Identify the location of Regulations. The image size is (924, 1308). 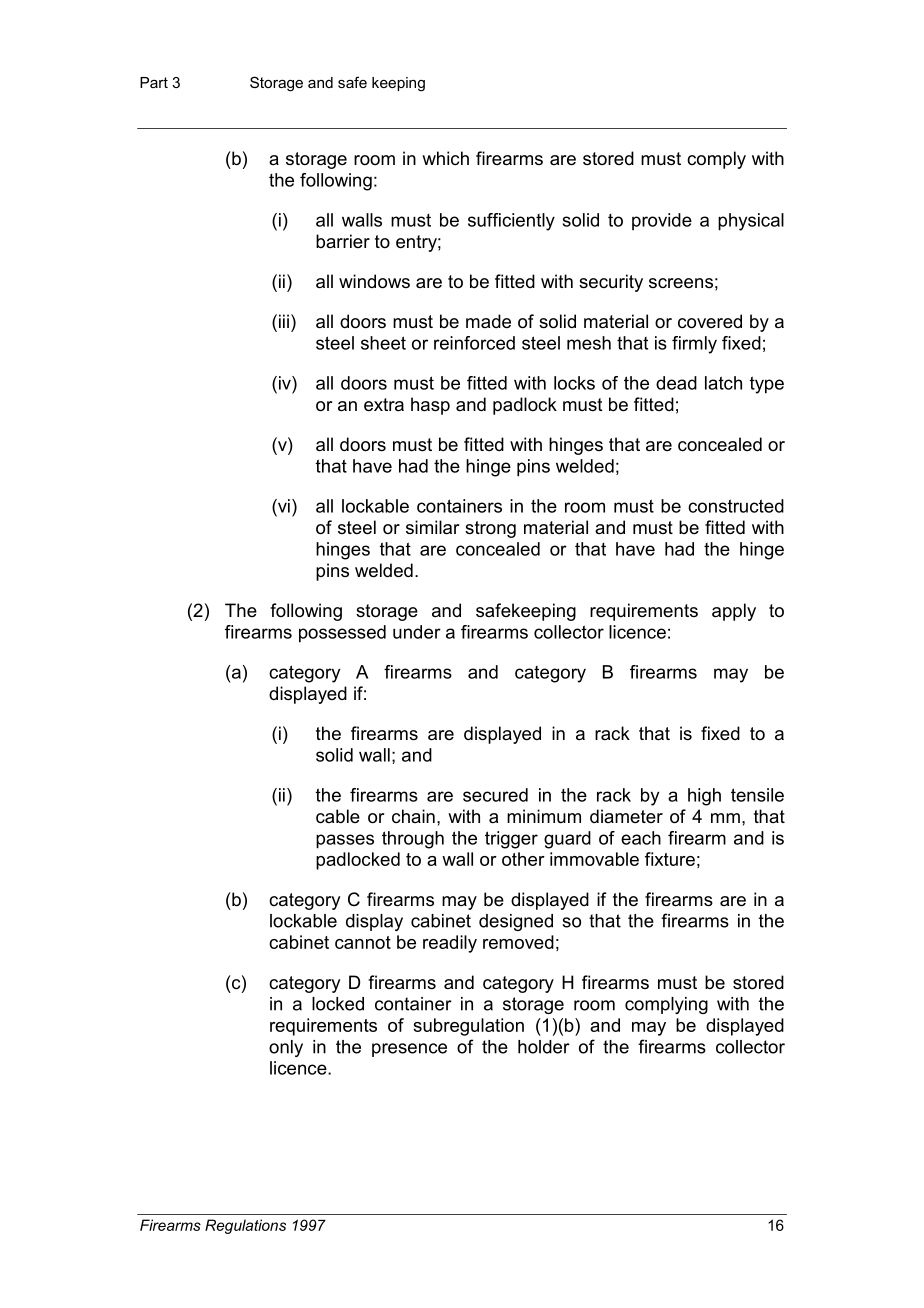
(245, 1226).
